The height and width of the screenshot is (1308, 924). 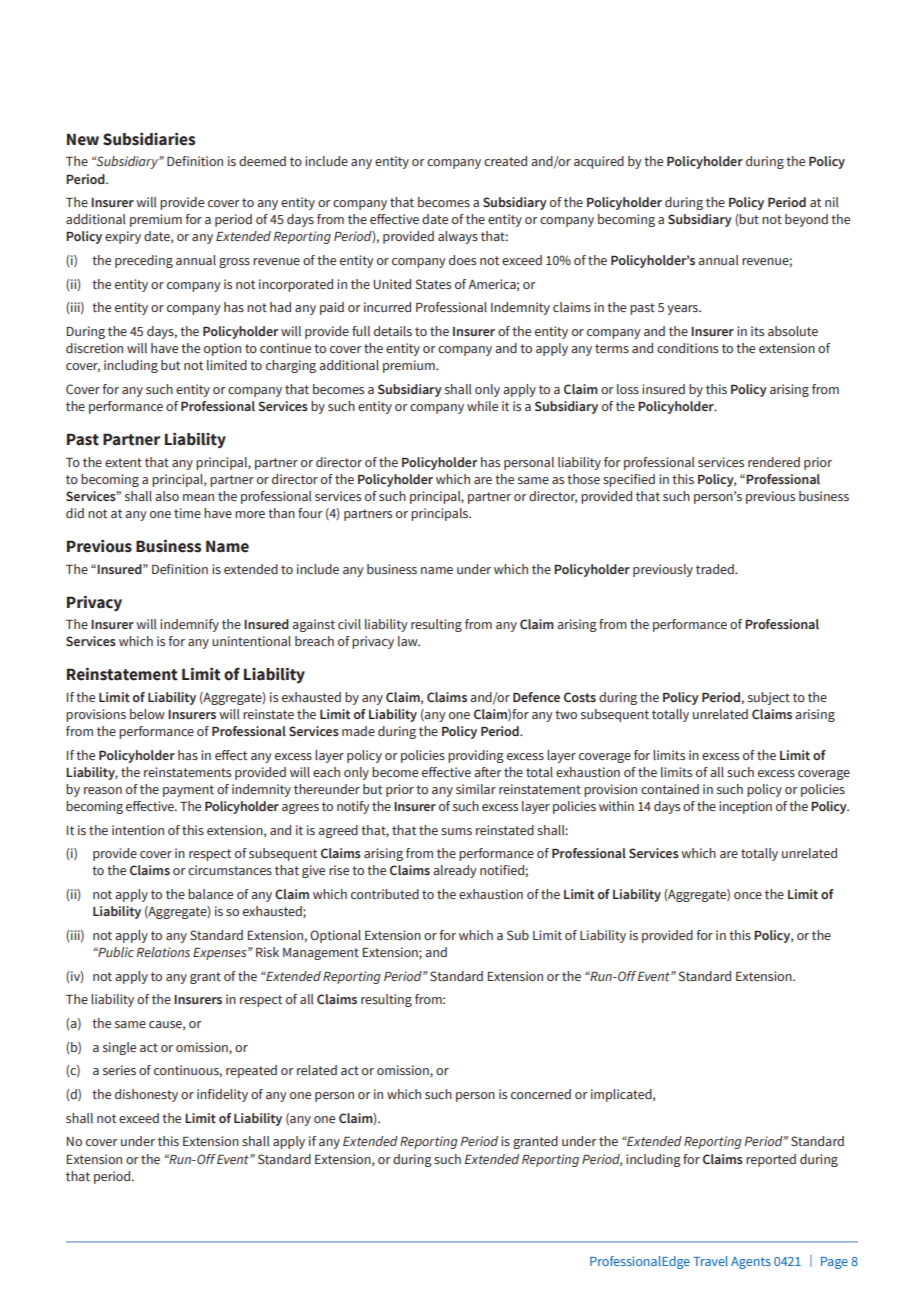 What do you see at coordinates (745, 807) in the screenshot?
I see `inception` at bounding box center [745, 807].
